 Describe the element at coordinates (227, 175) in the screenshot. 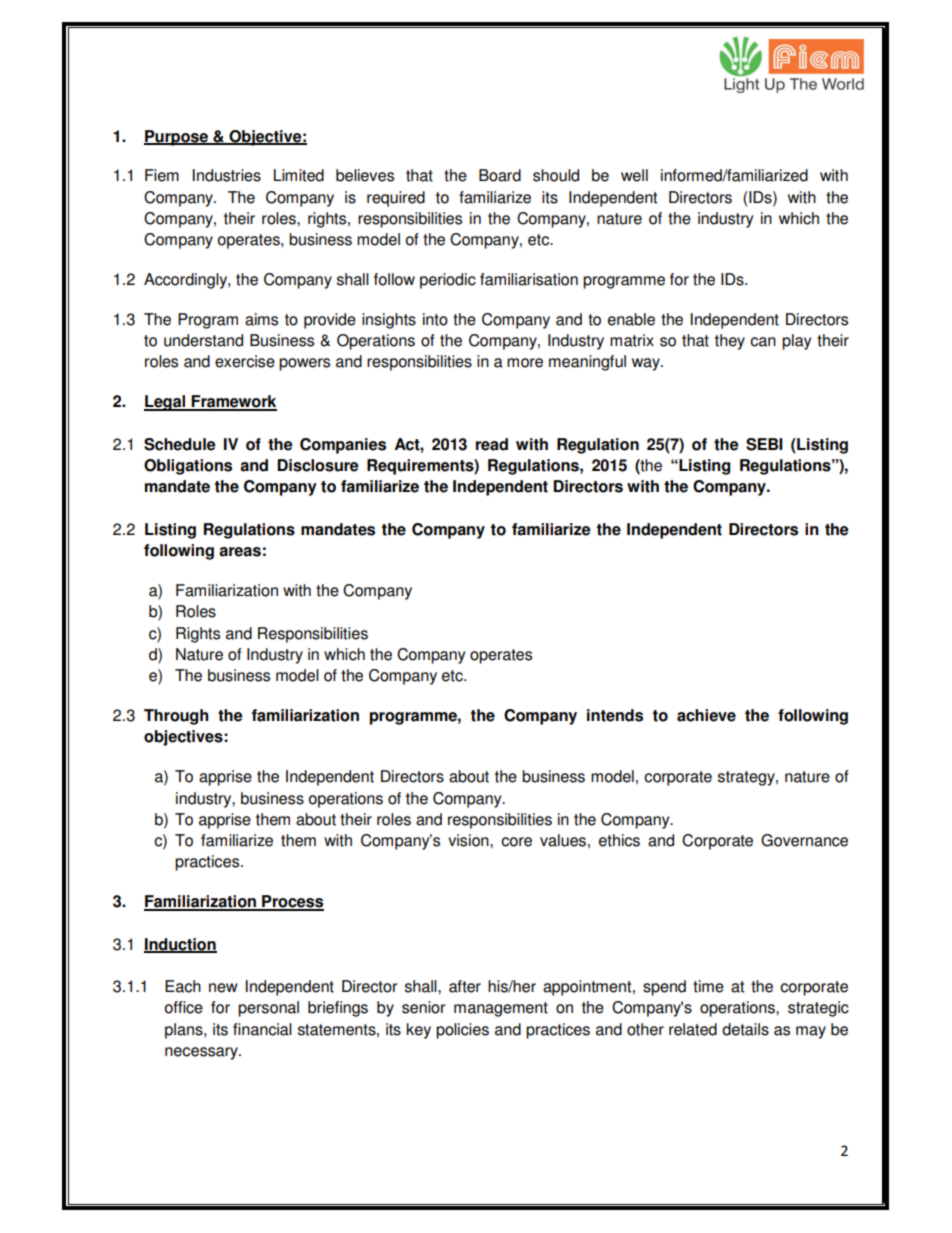

I see `Industries` at that location.
